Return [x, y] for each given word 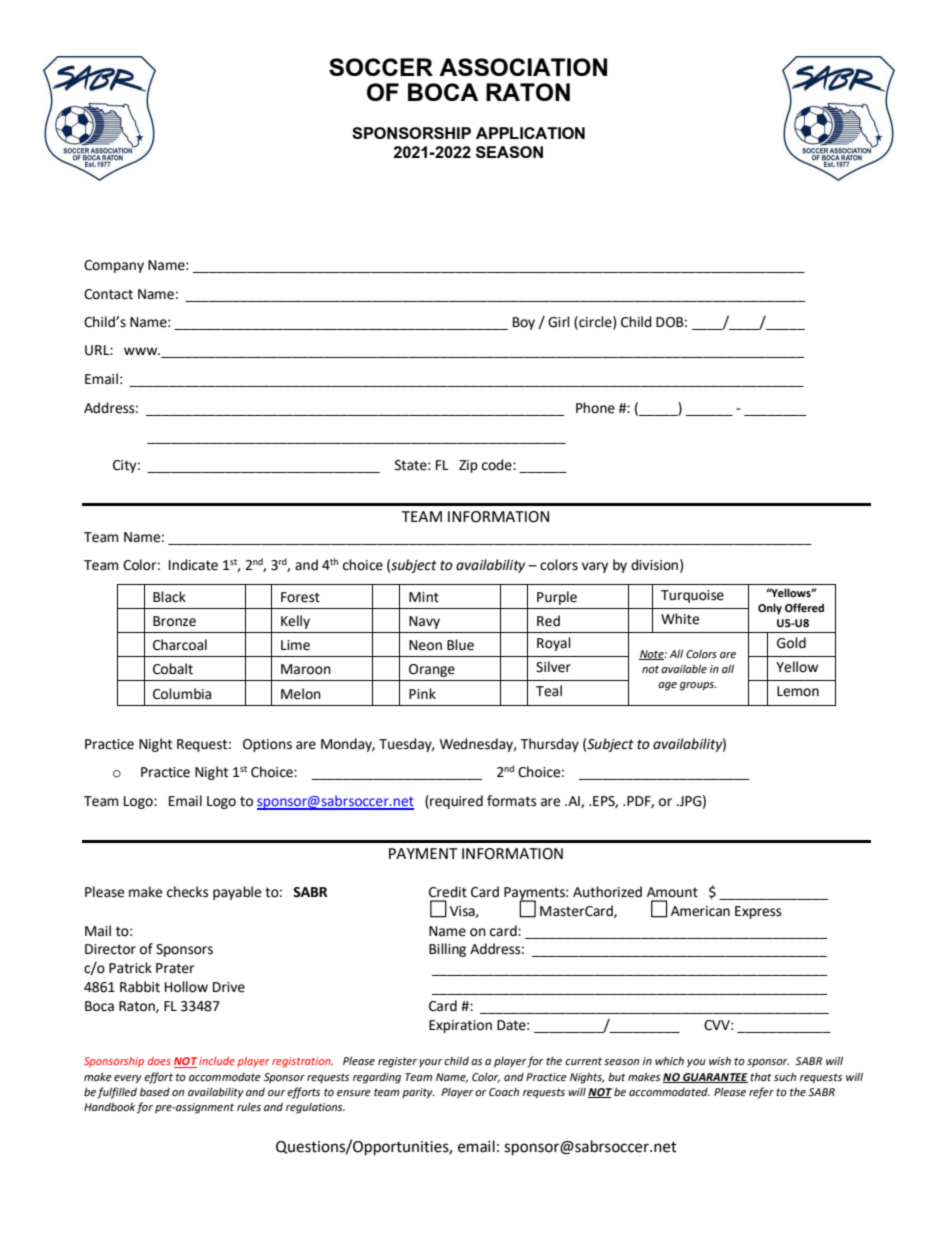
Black [169, 597]
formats [512, 801]
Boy [524, 323]
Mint [424, 597]
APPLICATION [530, 133]
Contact [108, 294]
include [217, 1061]
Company [114, 266]
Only [770, 609]
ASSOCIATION [523, 67]
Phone [595, 408]
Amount [672, 892]
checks [188, 892]
